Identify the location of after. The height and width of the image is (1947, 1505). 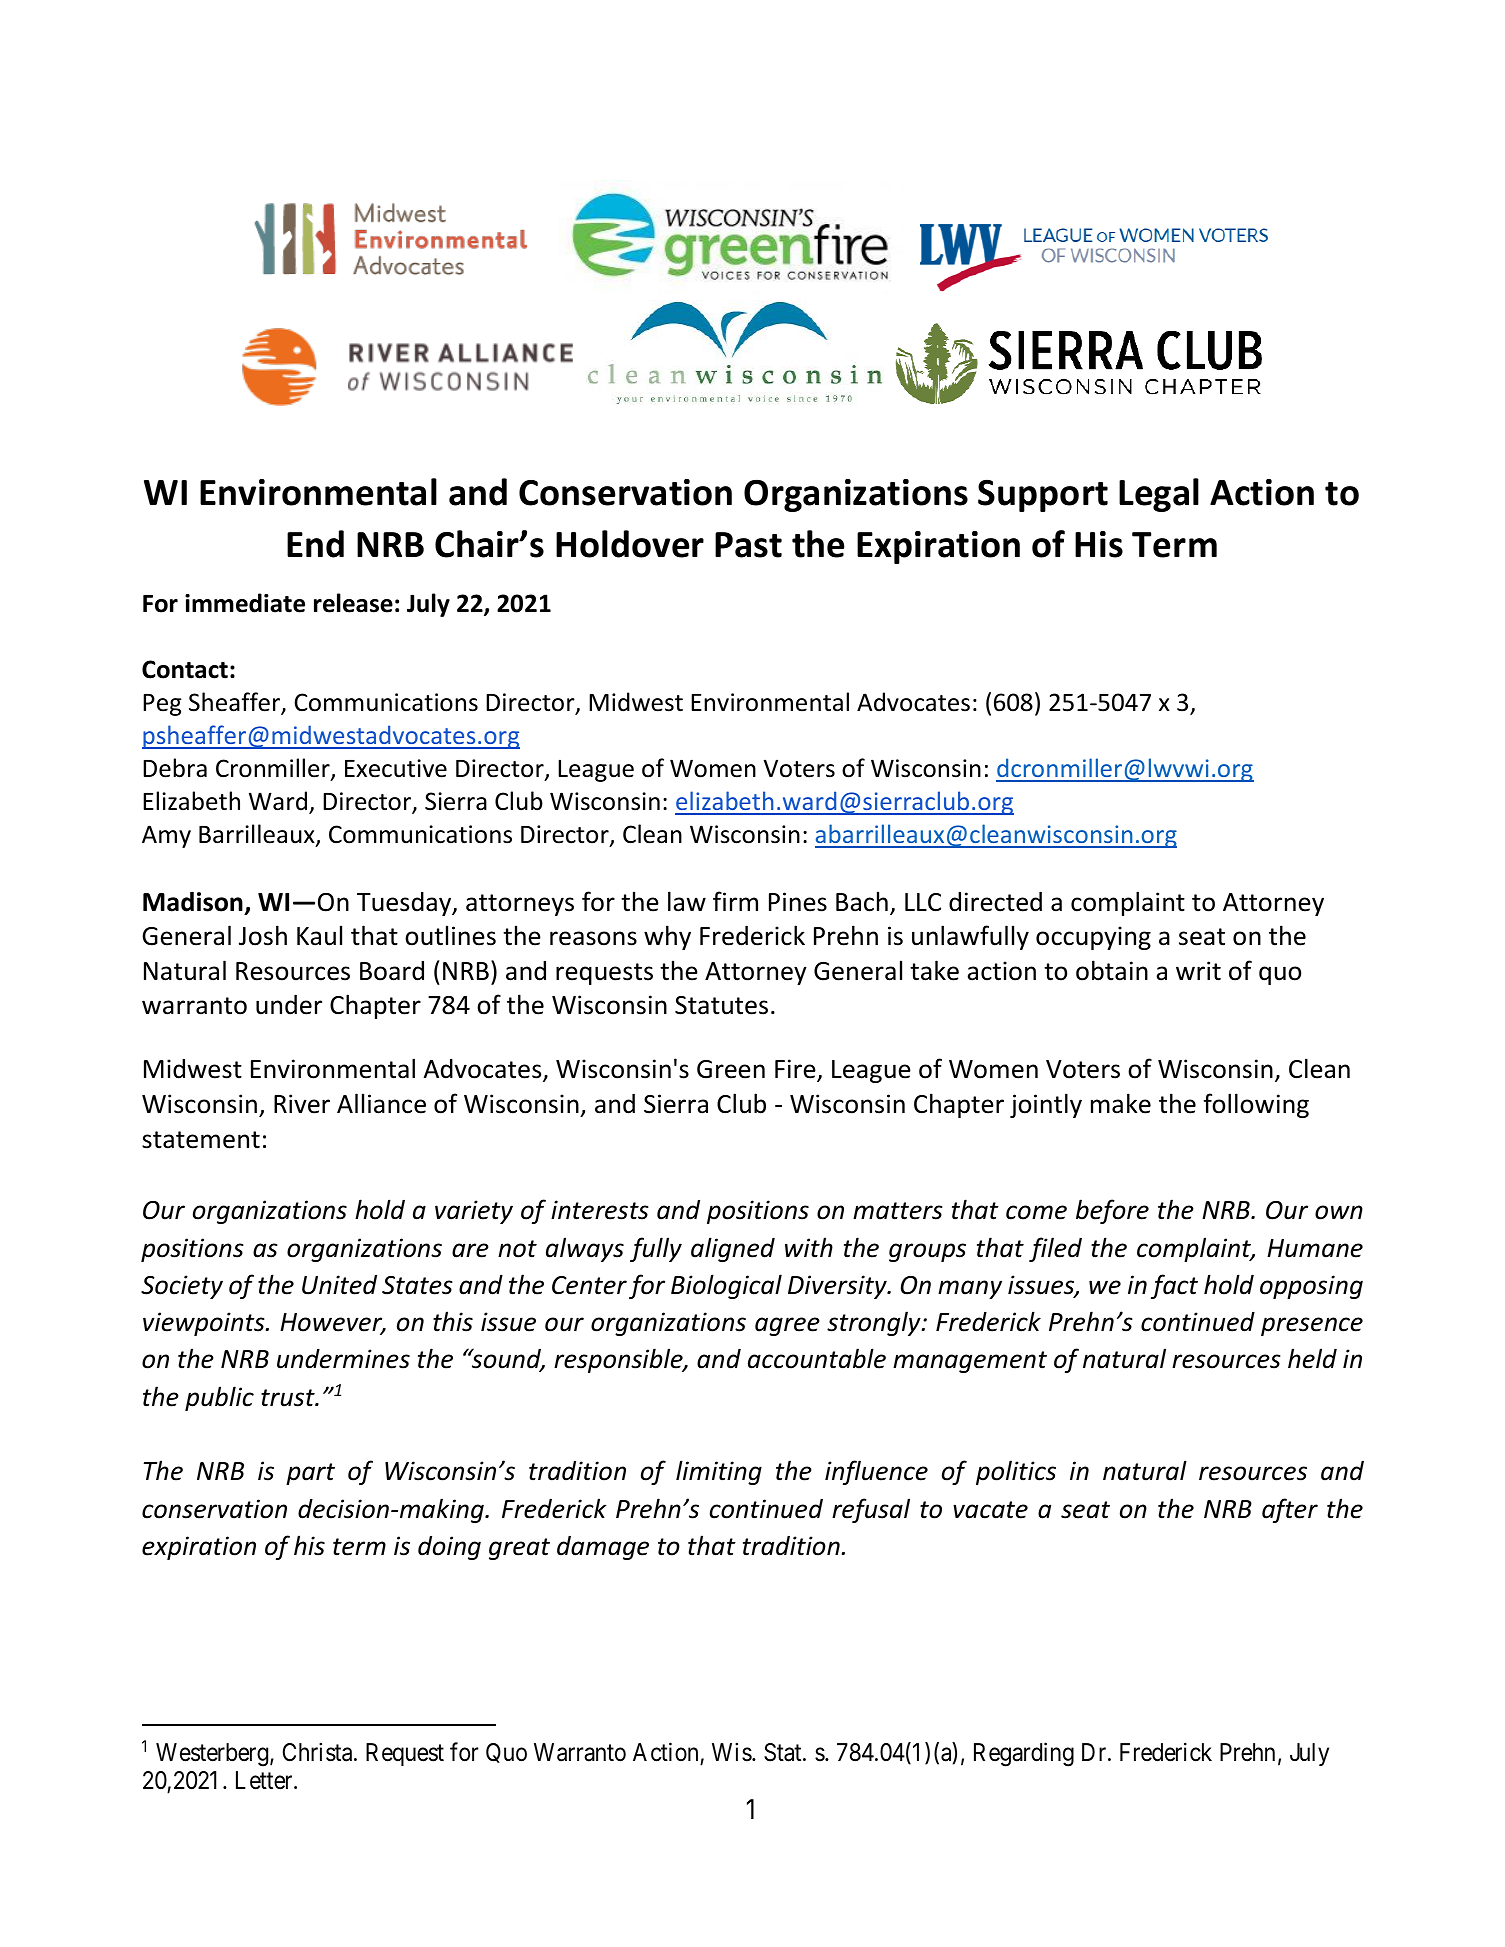
(1290, 1510).
